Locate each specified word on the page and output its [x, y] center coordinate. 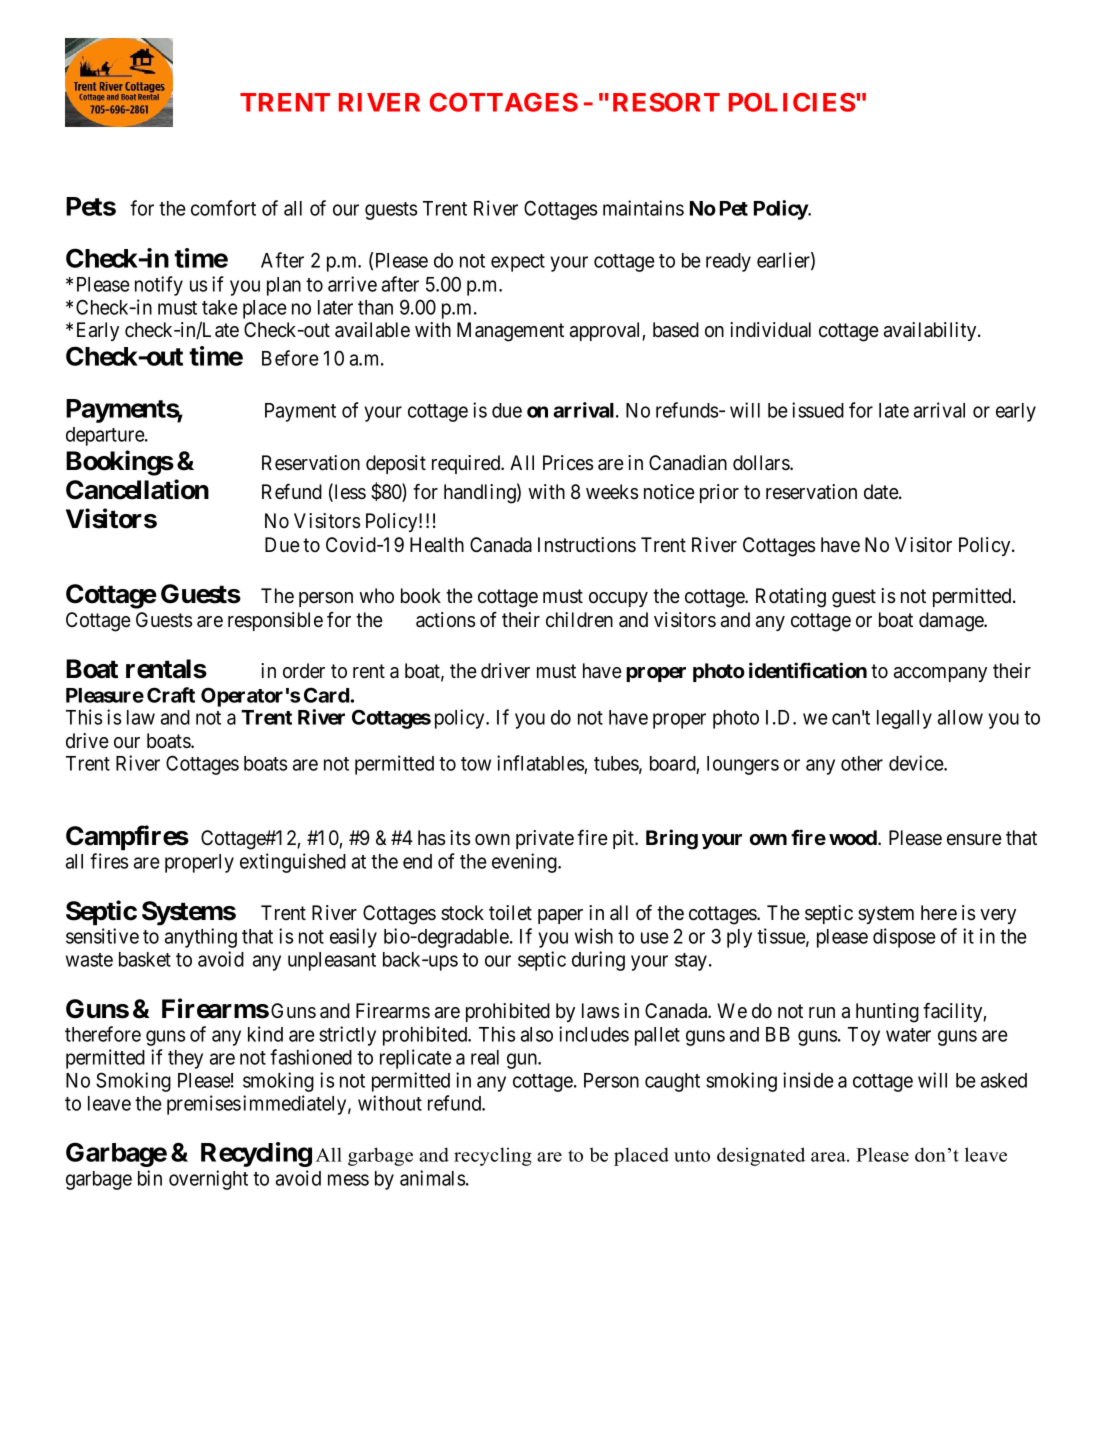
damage [952, 622]
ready [728, 262]
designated [761, 1156]
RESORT [666, 102]
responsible [275, 621]
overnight [208, 1180]
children [579, 620]
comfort [223, 208]
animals [432, 1178]
